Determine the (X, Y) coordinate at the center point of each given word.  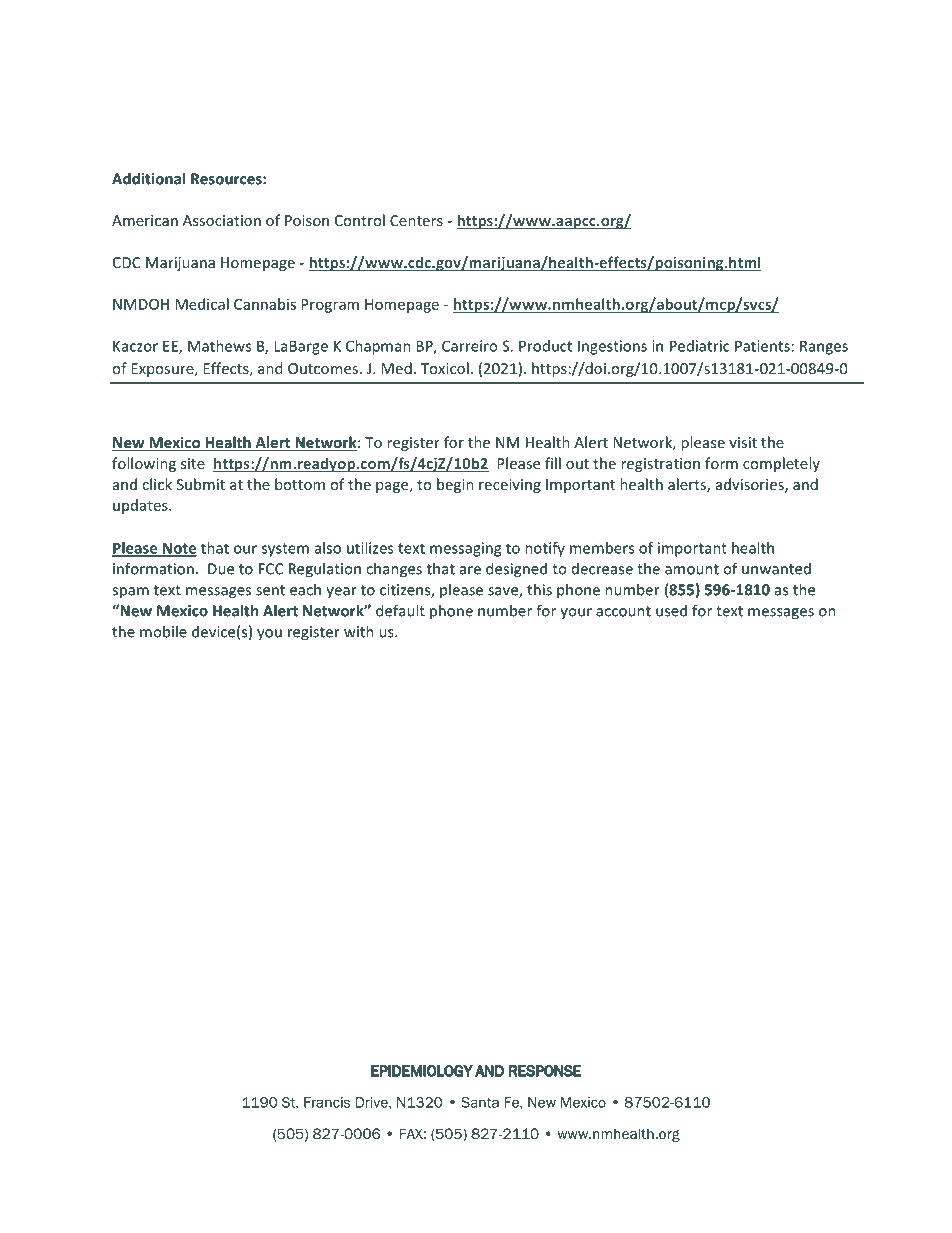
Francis (327, 1102)
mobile (163, 631)
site (193, 463)
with (359, 631)
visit (743, 442)
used (671, 610)
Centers (416, 220)
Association (222, 220)
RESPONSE (545, 1071)
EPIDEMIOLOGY (422, 1071)
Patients (762, 346)
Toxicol (445, 368)
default (400, 610)
